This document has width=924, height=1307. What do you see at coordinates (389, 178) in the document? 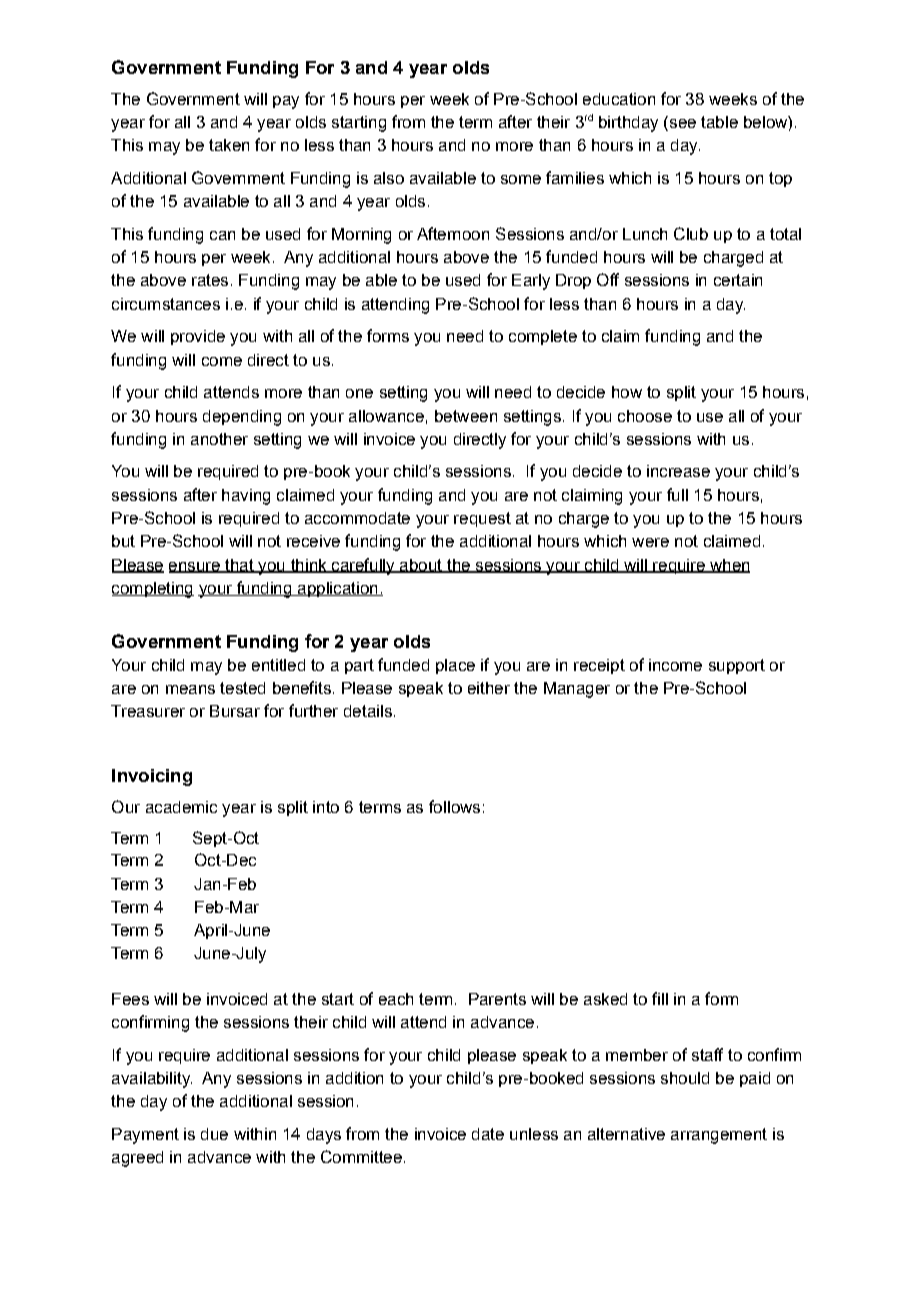
I see `also` at bounding box center [389, 178].
